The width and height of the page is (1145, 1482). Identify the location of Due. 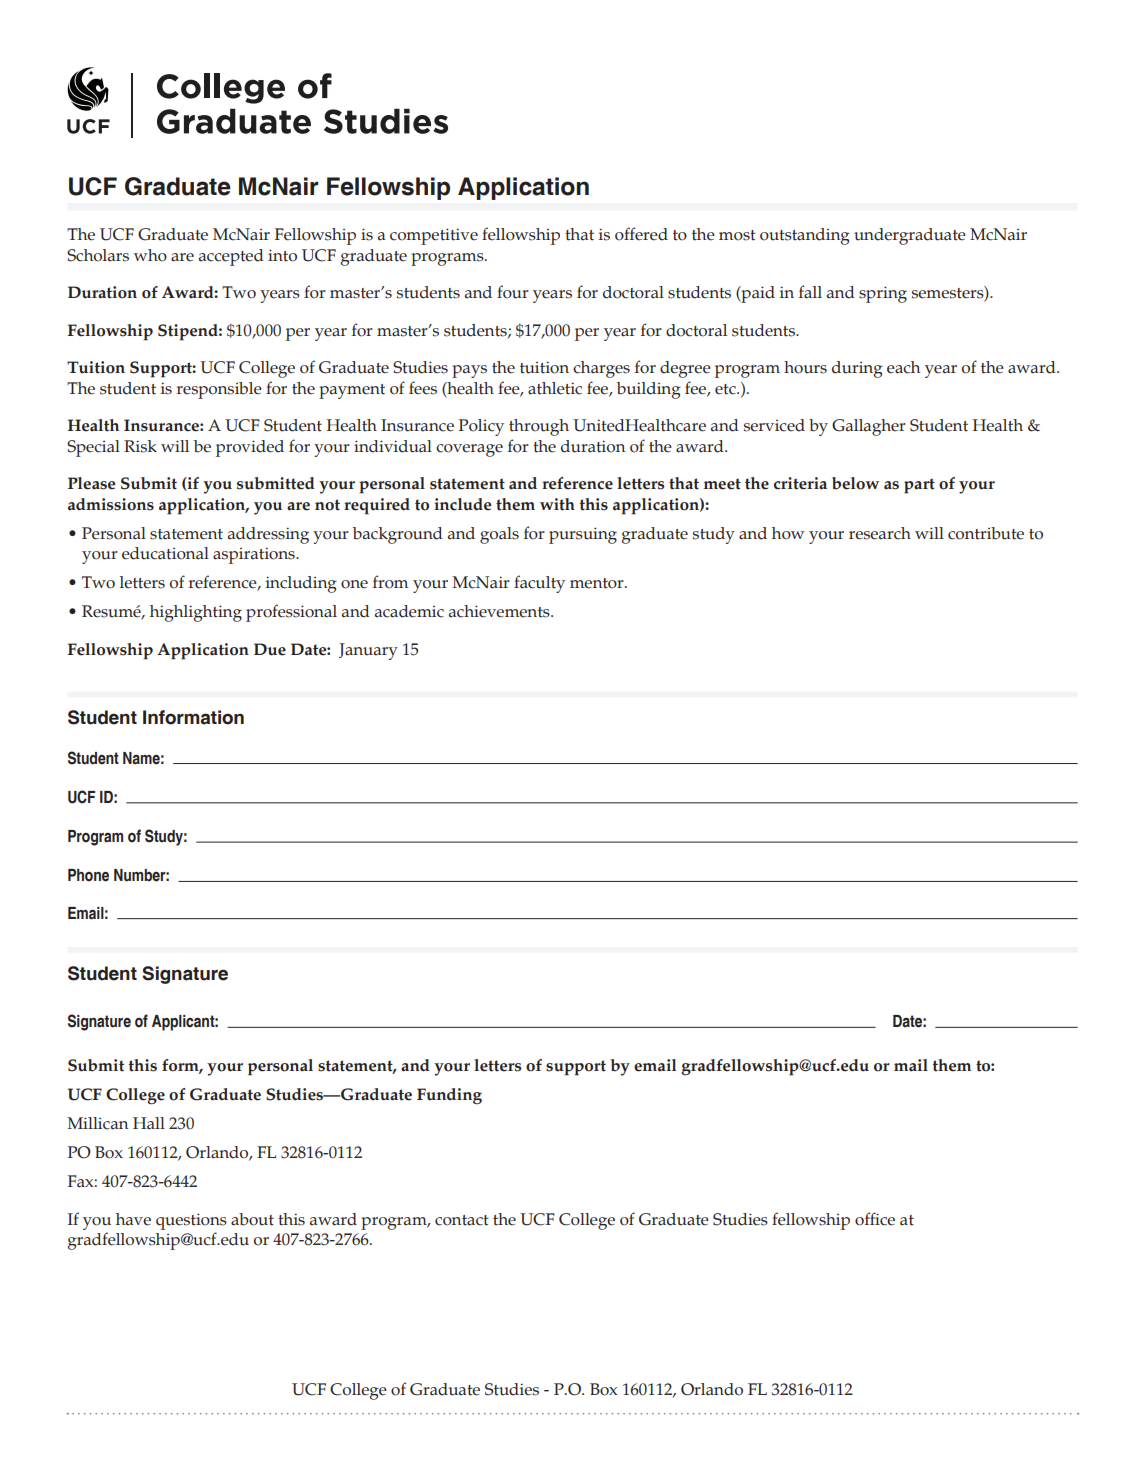
(270, 649).
